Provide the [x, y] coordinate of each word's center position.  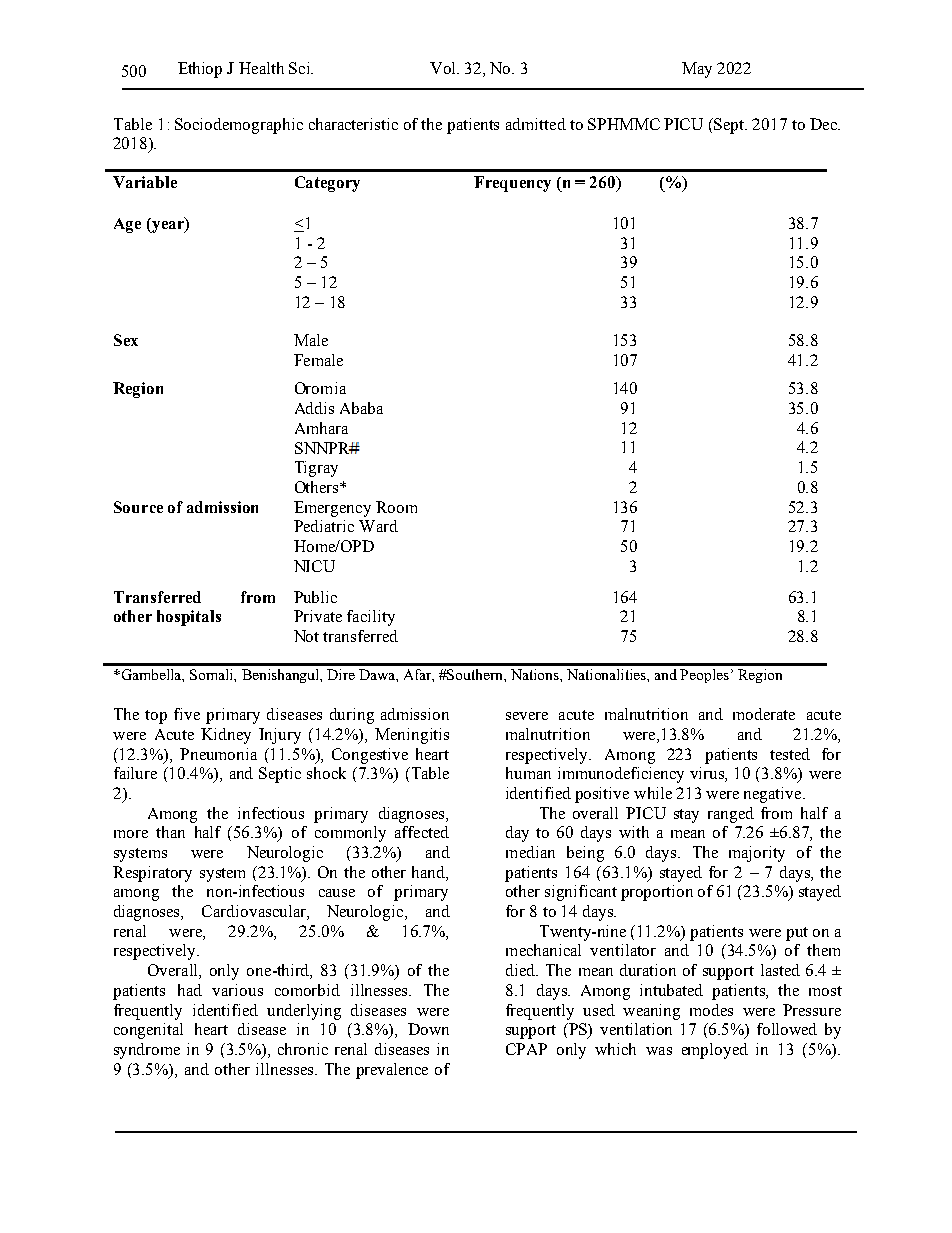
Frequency [512, 184]
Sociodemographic [239, 126]
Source [138, 507]
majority [757, 854]
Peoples [704, 676]
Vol [444, 68]
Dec [824, 124]
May [697, 70]
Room [396, 507]
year [168, 225]
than [170, 832]
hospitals [189, 618]
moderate [764, 714]
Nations [536, 674]
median [530, 852]
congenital [148, 1031]
